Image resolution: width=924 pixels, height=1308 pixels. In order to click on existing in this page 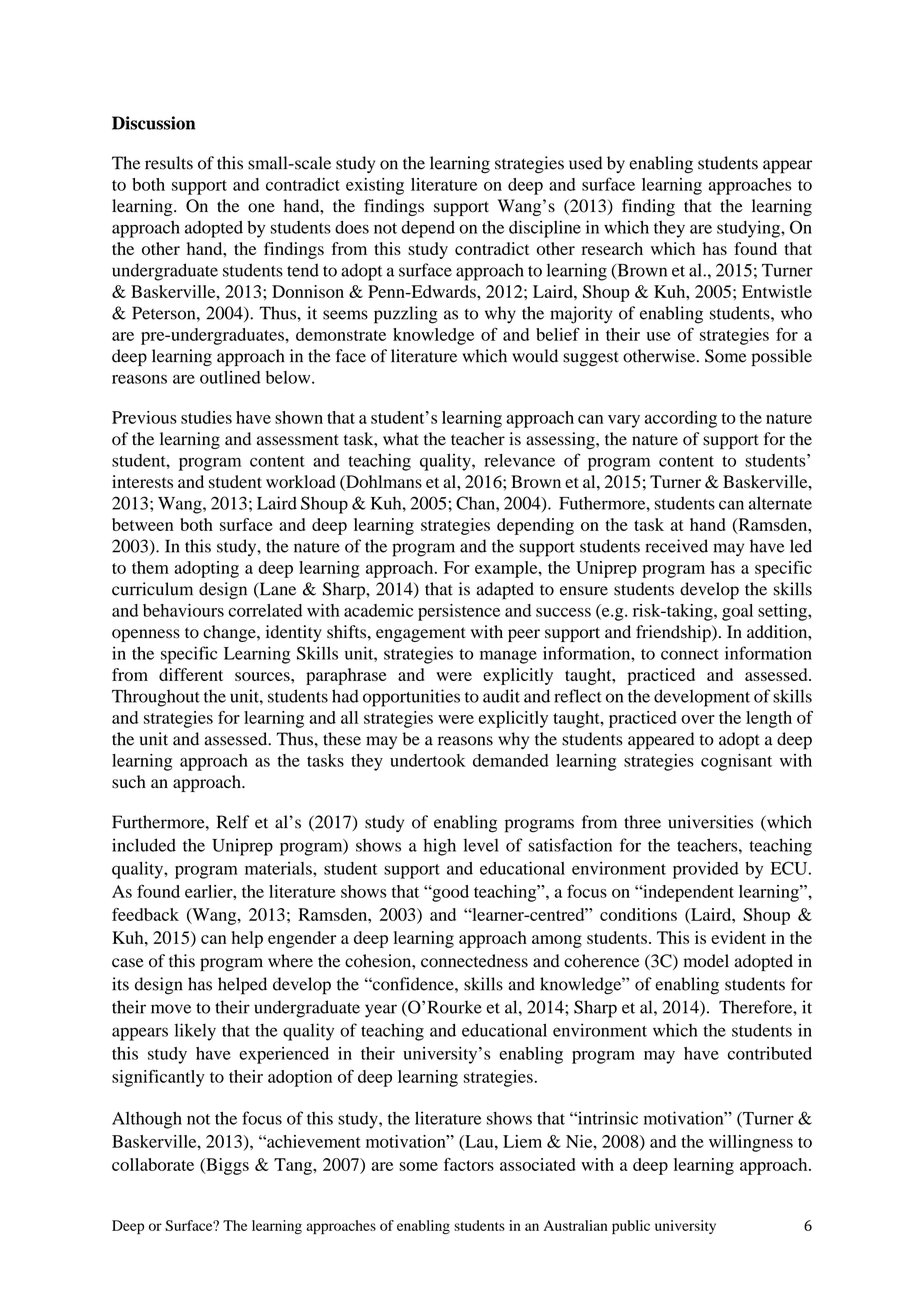, I will do `click(375, 186)`.
